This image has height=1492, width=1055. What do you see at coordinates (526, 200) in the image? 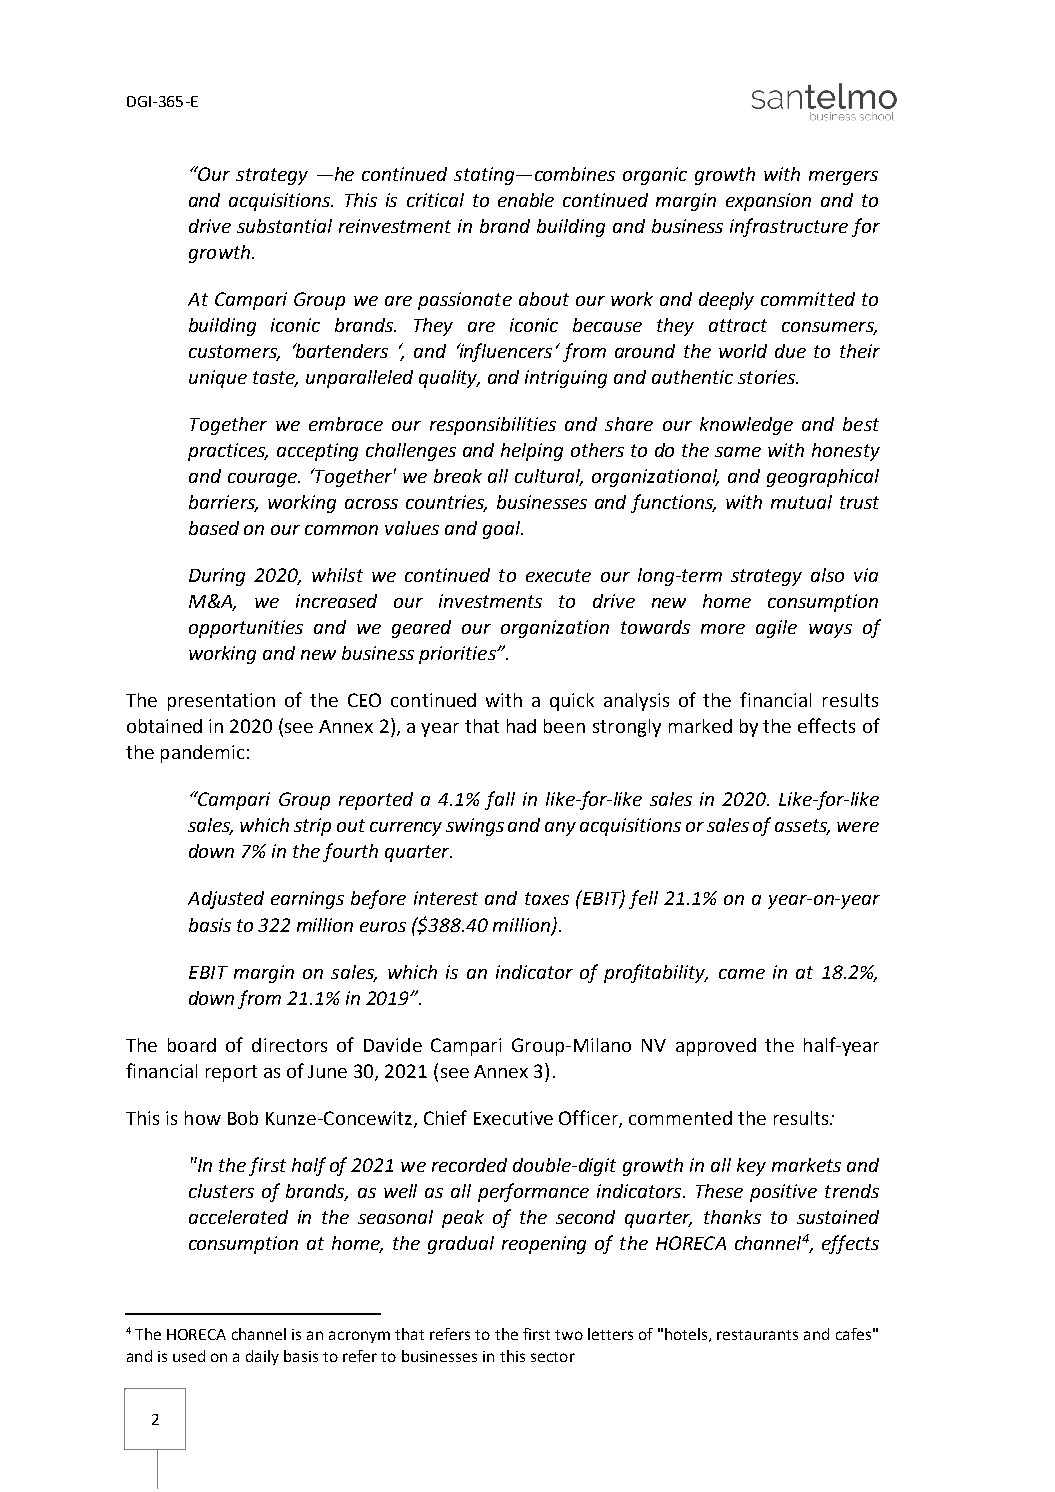
I see `enable` at bounding box center [526, 200].
